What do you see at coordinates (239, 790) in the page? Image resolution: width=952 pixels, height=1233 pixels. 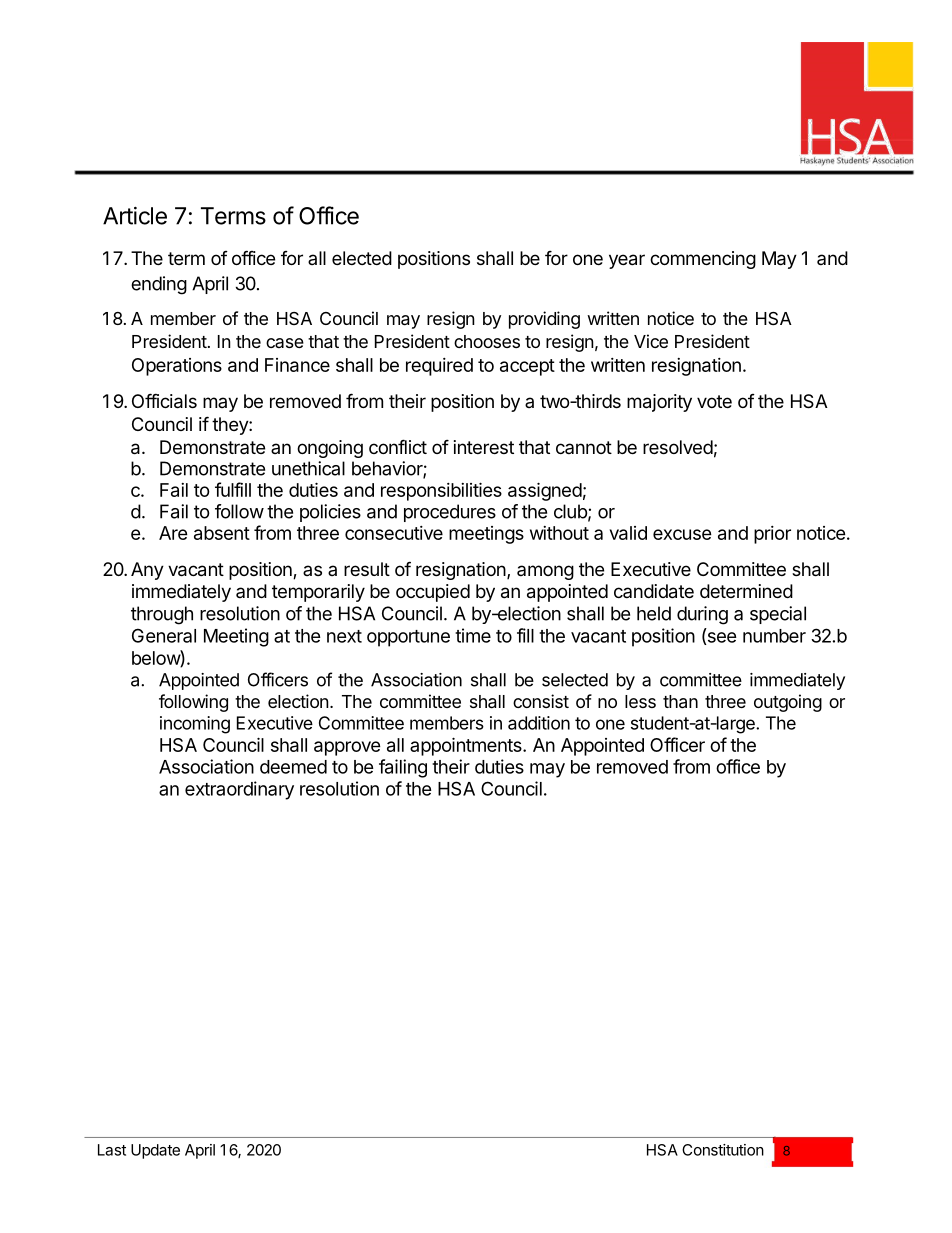 I see `extraordinary` at bounding box center [239, 790].
